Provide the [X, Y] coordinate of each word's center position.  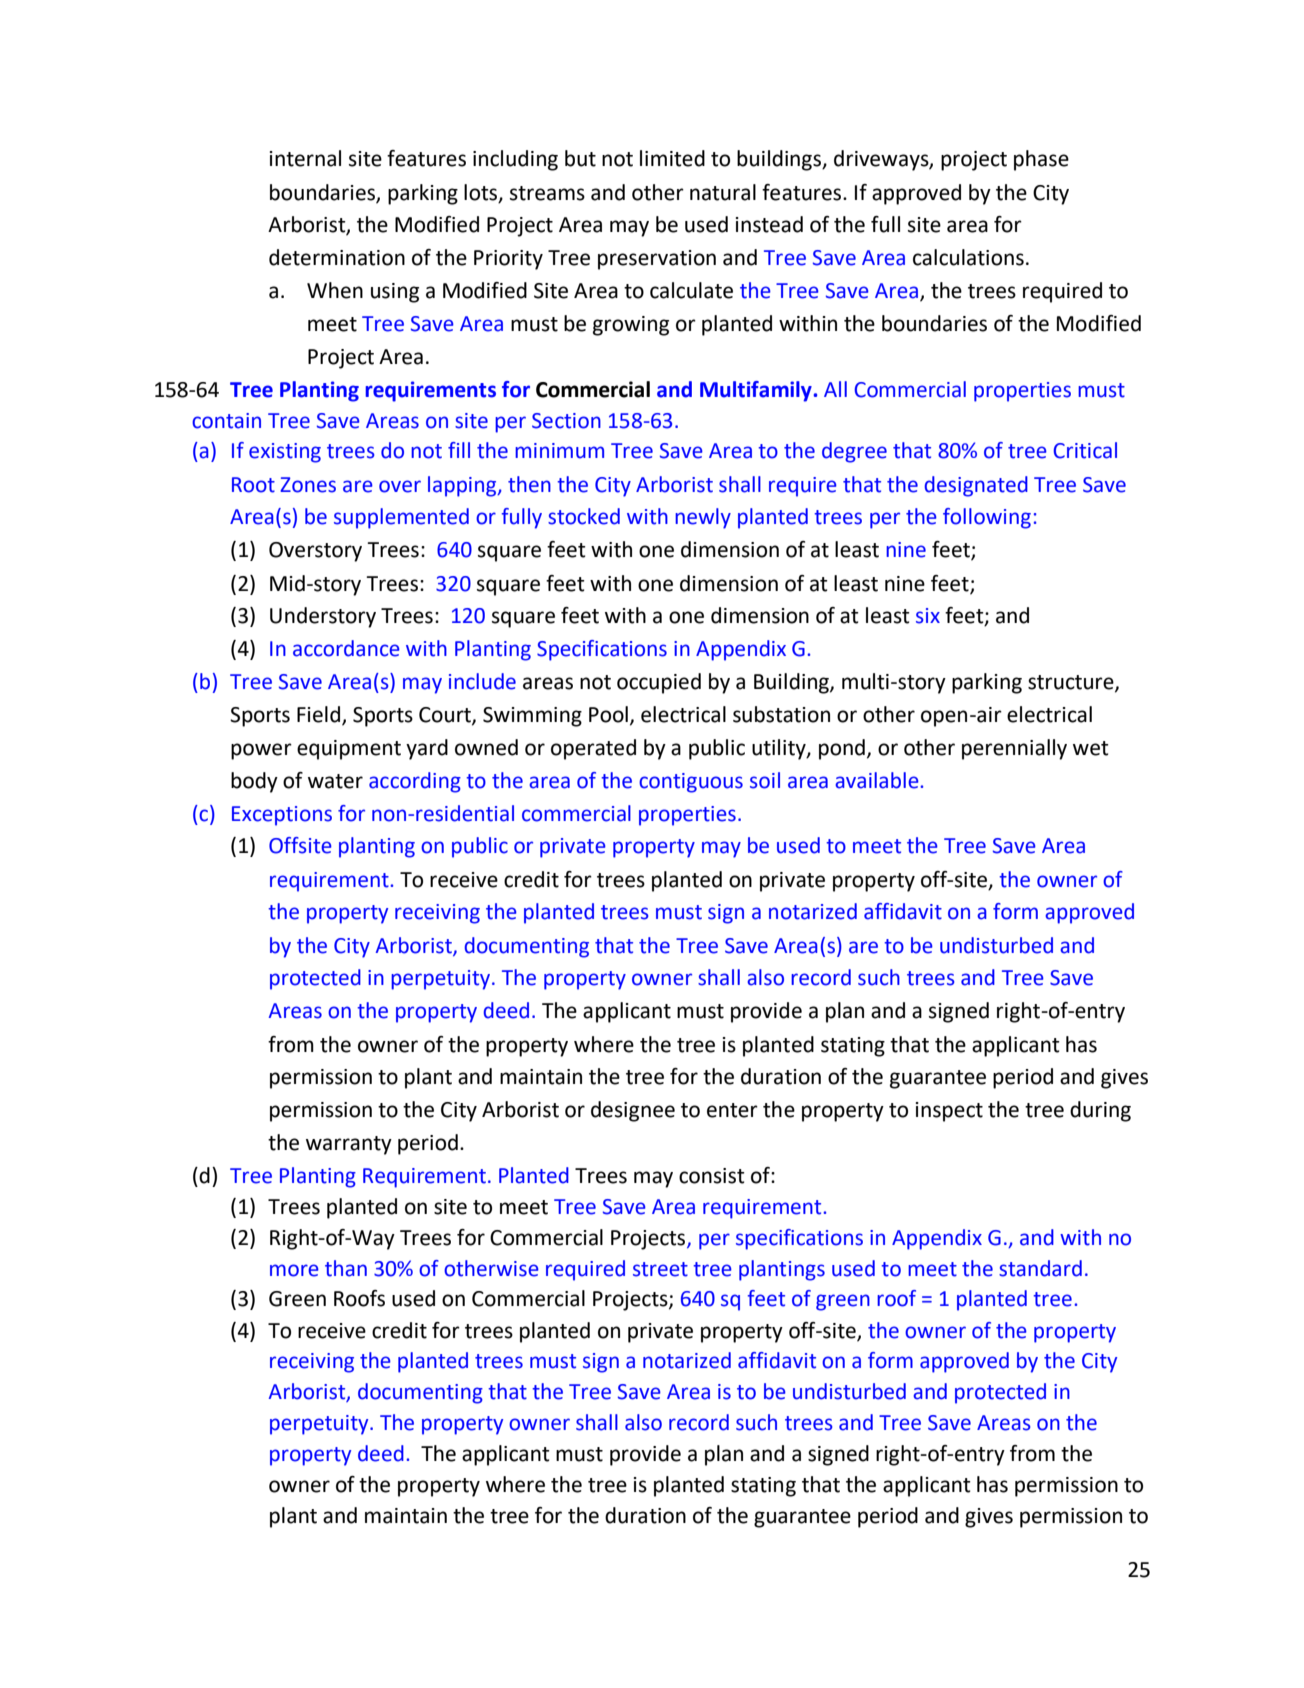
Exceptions [282, 816]
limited [672, 158]
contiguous [691, 783]
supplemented [401, 518]
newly [703, 518]
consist [712, 1176]
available [878, 780]
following [987, 518]
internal [305, 158]
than [346, 1268]
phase [1041, 160]
